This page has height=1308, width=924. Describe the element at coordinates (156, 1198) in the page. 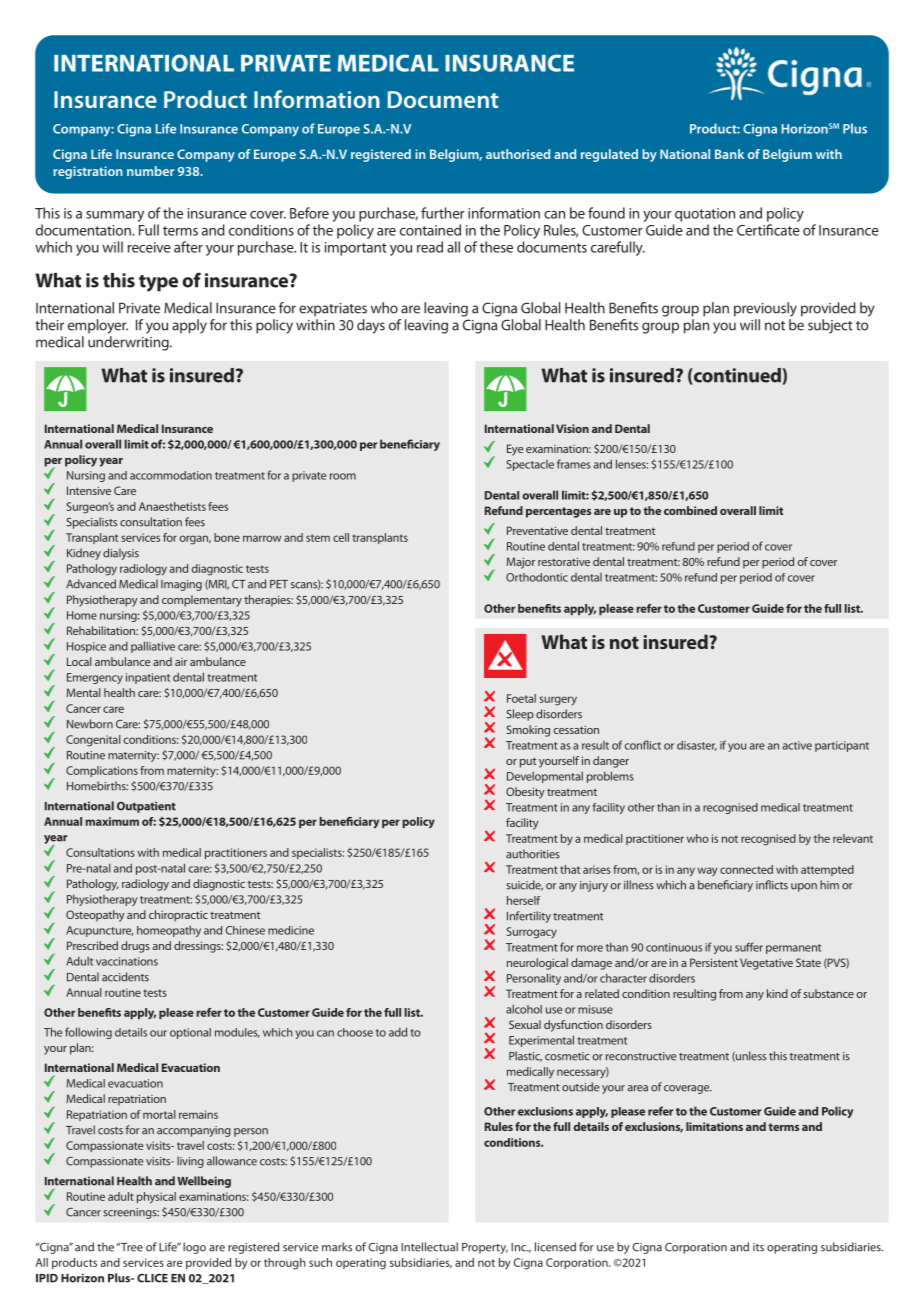

I see `physical` at that location.
